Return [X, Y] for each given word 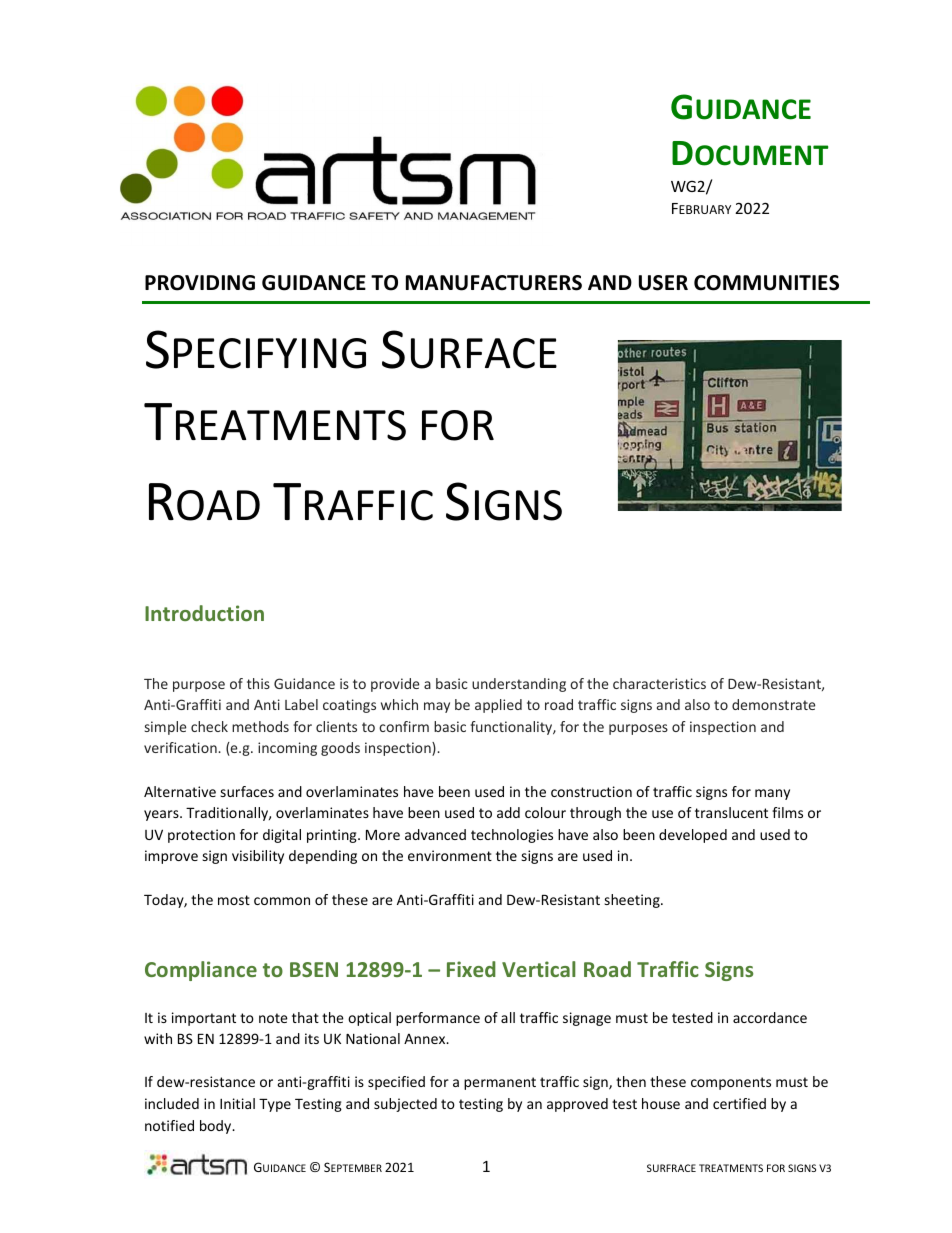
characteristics [659, 683]
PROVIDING [200, 283]
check [209, 726]
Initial [237, 1103]
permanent [500, 1083]
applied [498, 706]
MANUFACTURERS [494, 283]
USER [663, 283]
